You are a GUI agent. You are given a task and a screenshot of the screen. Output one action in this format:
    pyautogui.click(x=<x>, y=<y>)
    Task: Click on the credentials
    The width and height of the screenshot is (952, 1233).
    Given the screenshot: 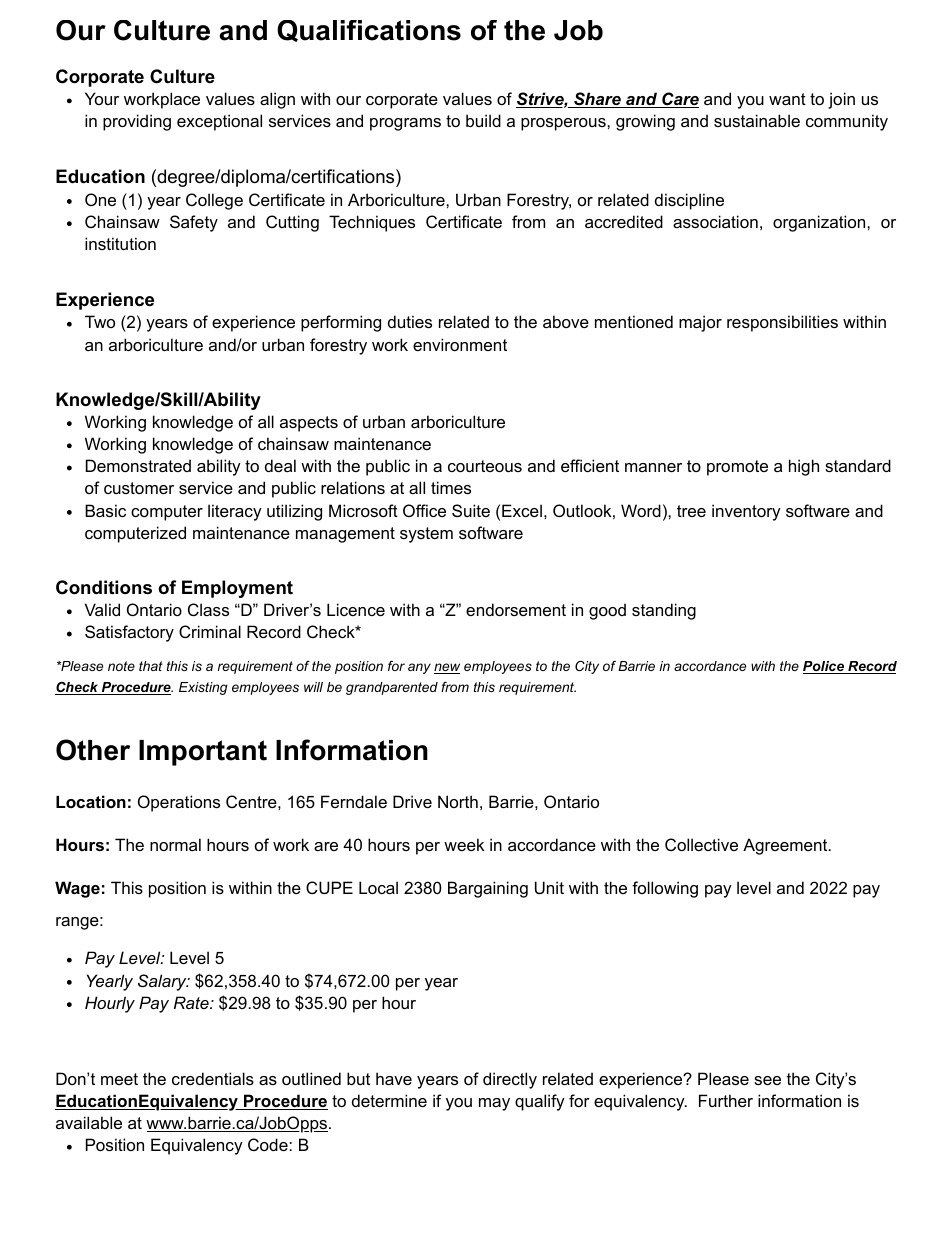 What is the action you would take?
    pyautogui.click(x=213, y=1078)
